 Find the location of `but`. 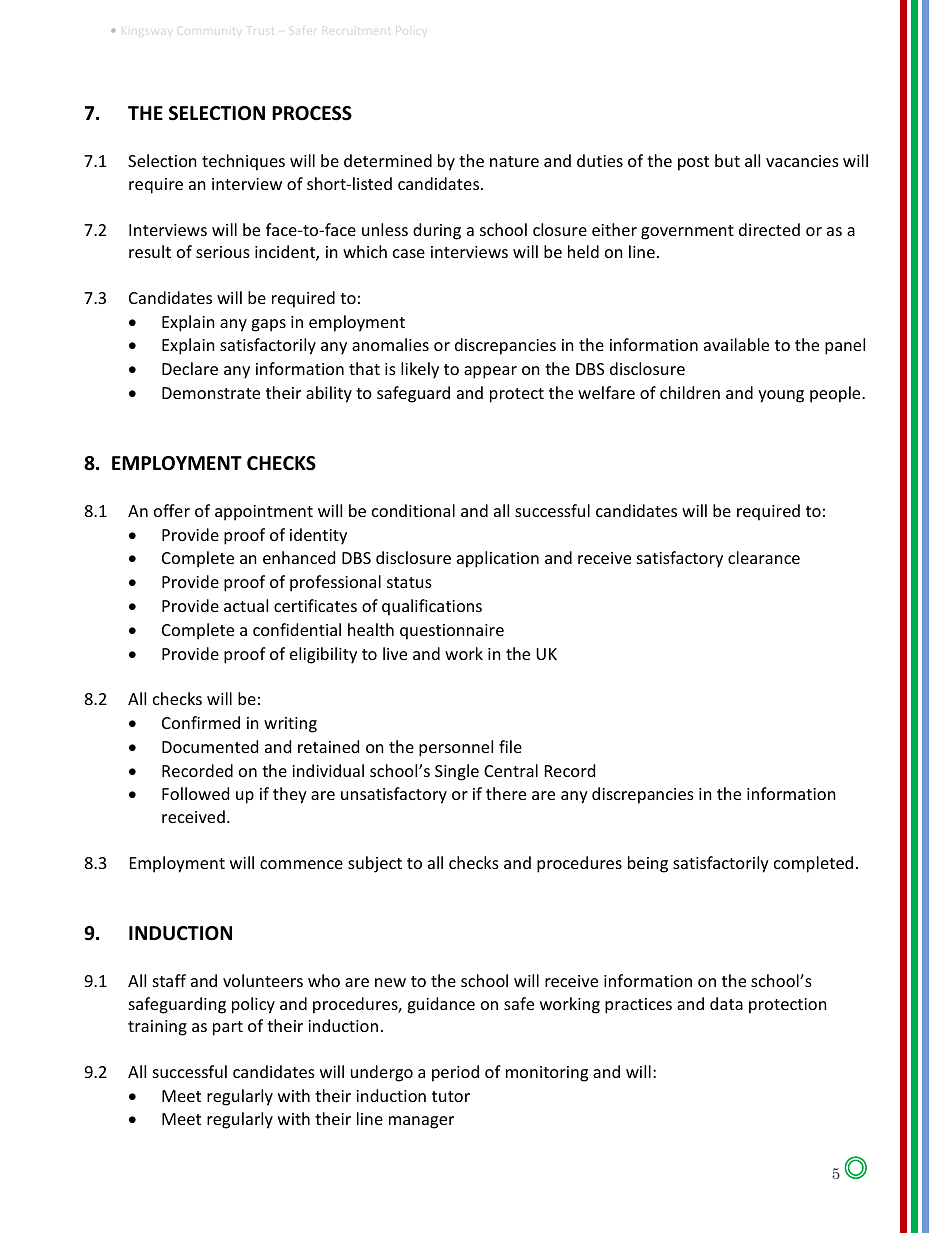

but is located at coordinates (727, 160).
